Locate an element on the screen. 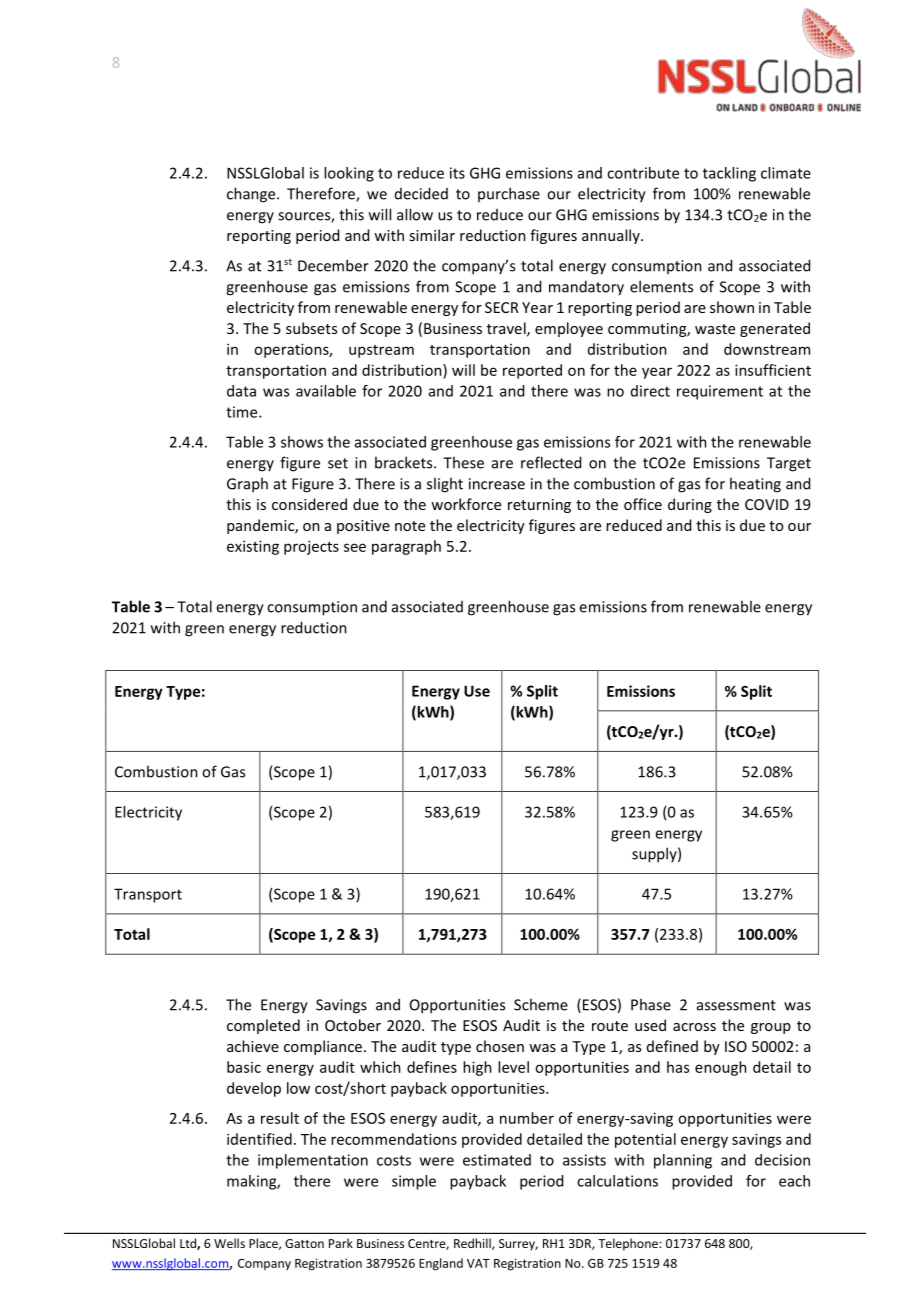  change is located at coordinates (252, 195).
